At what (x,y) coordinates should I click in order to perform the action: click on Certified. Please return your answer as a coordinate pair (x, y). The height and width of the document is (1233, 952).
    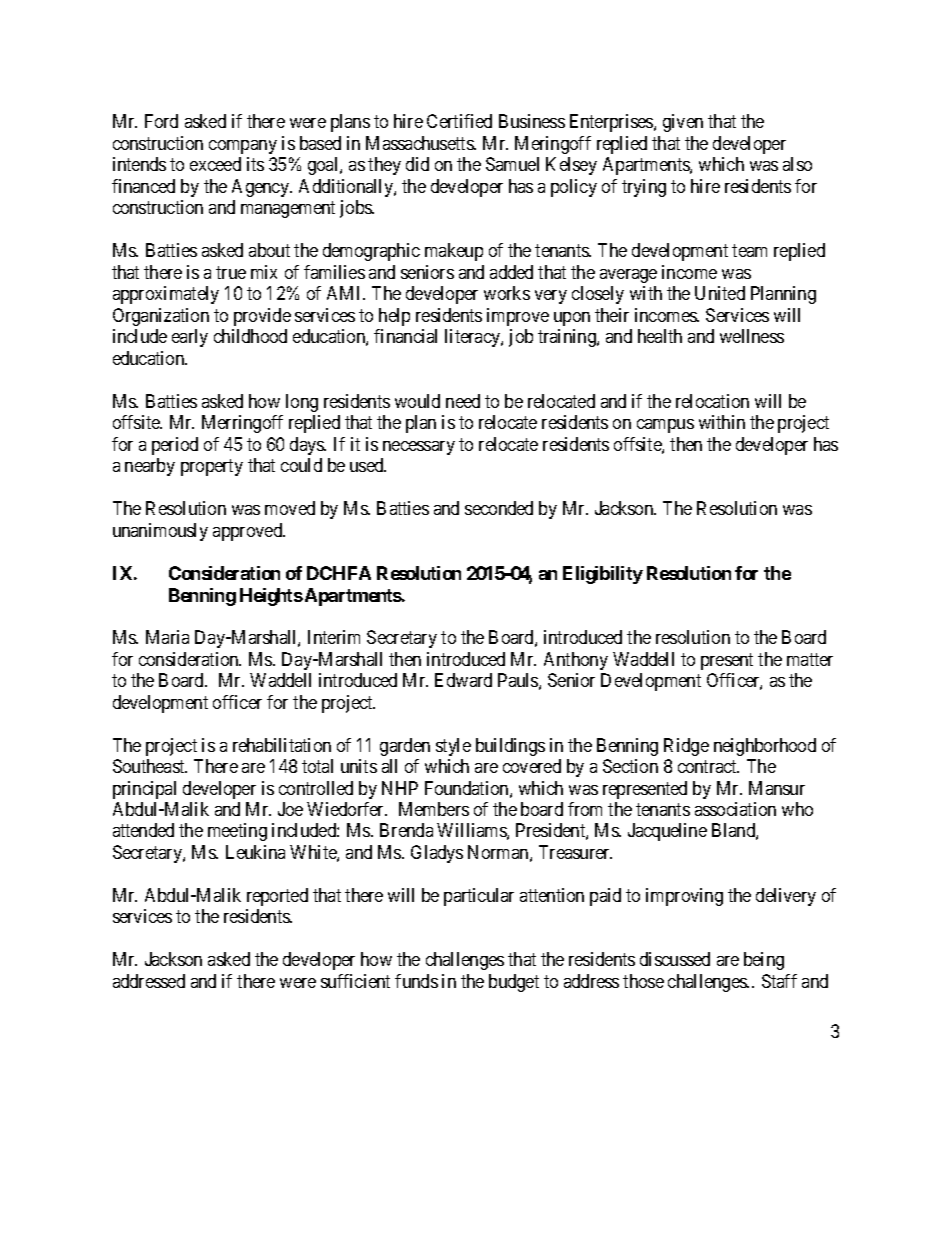
    Looking at the image, I should click on (459, 121).
